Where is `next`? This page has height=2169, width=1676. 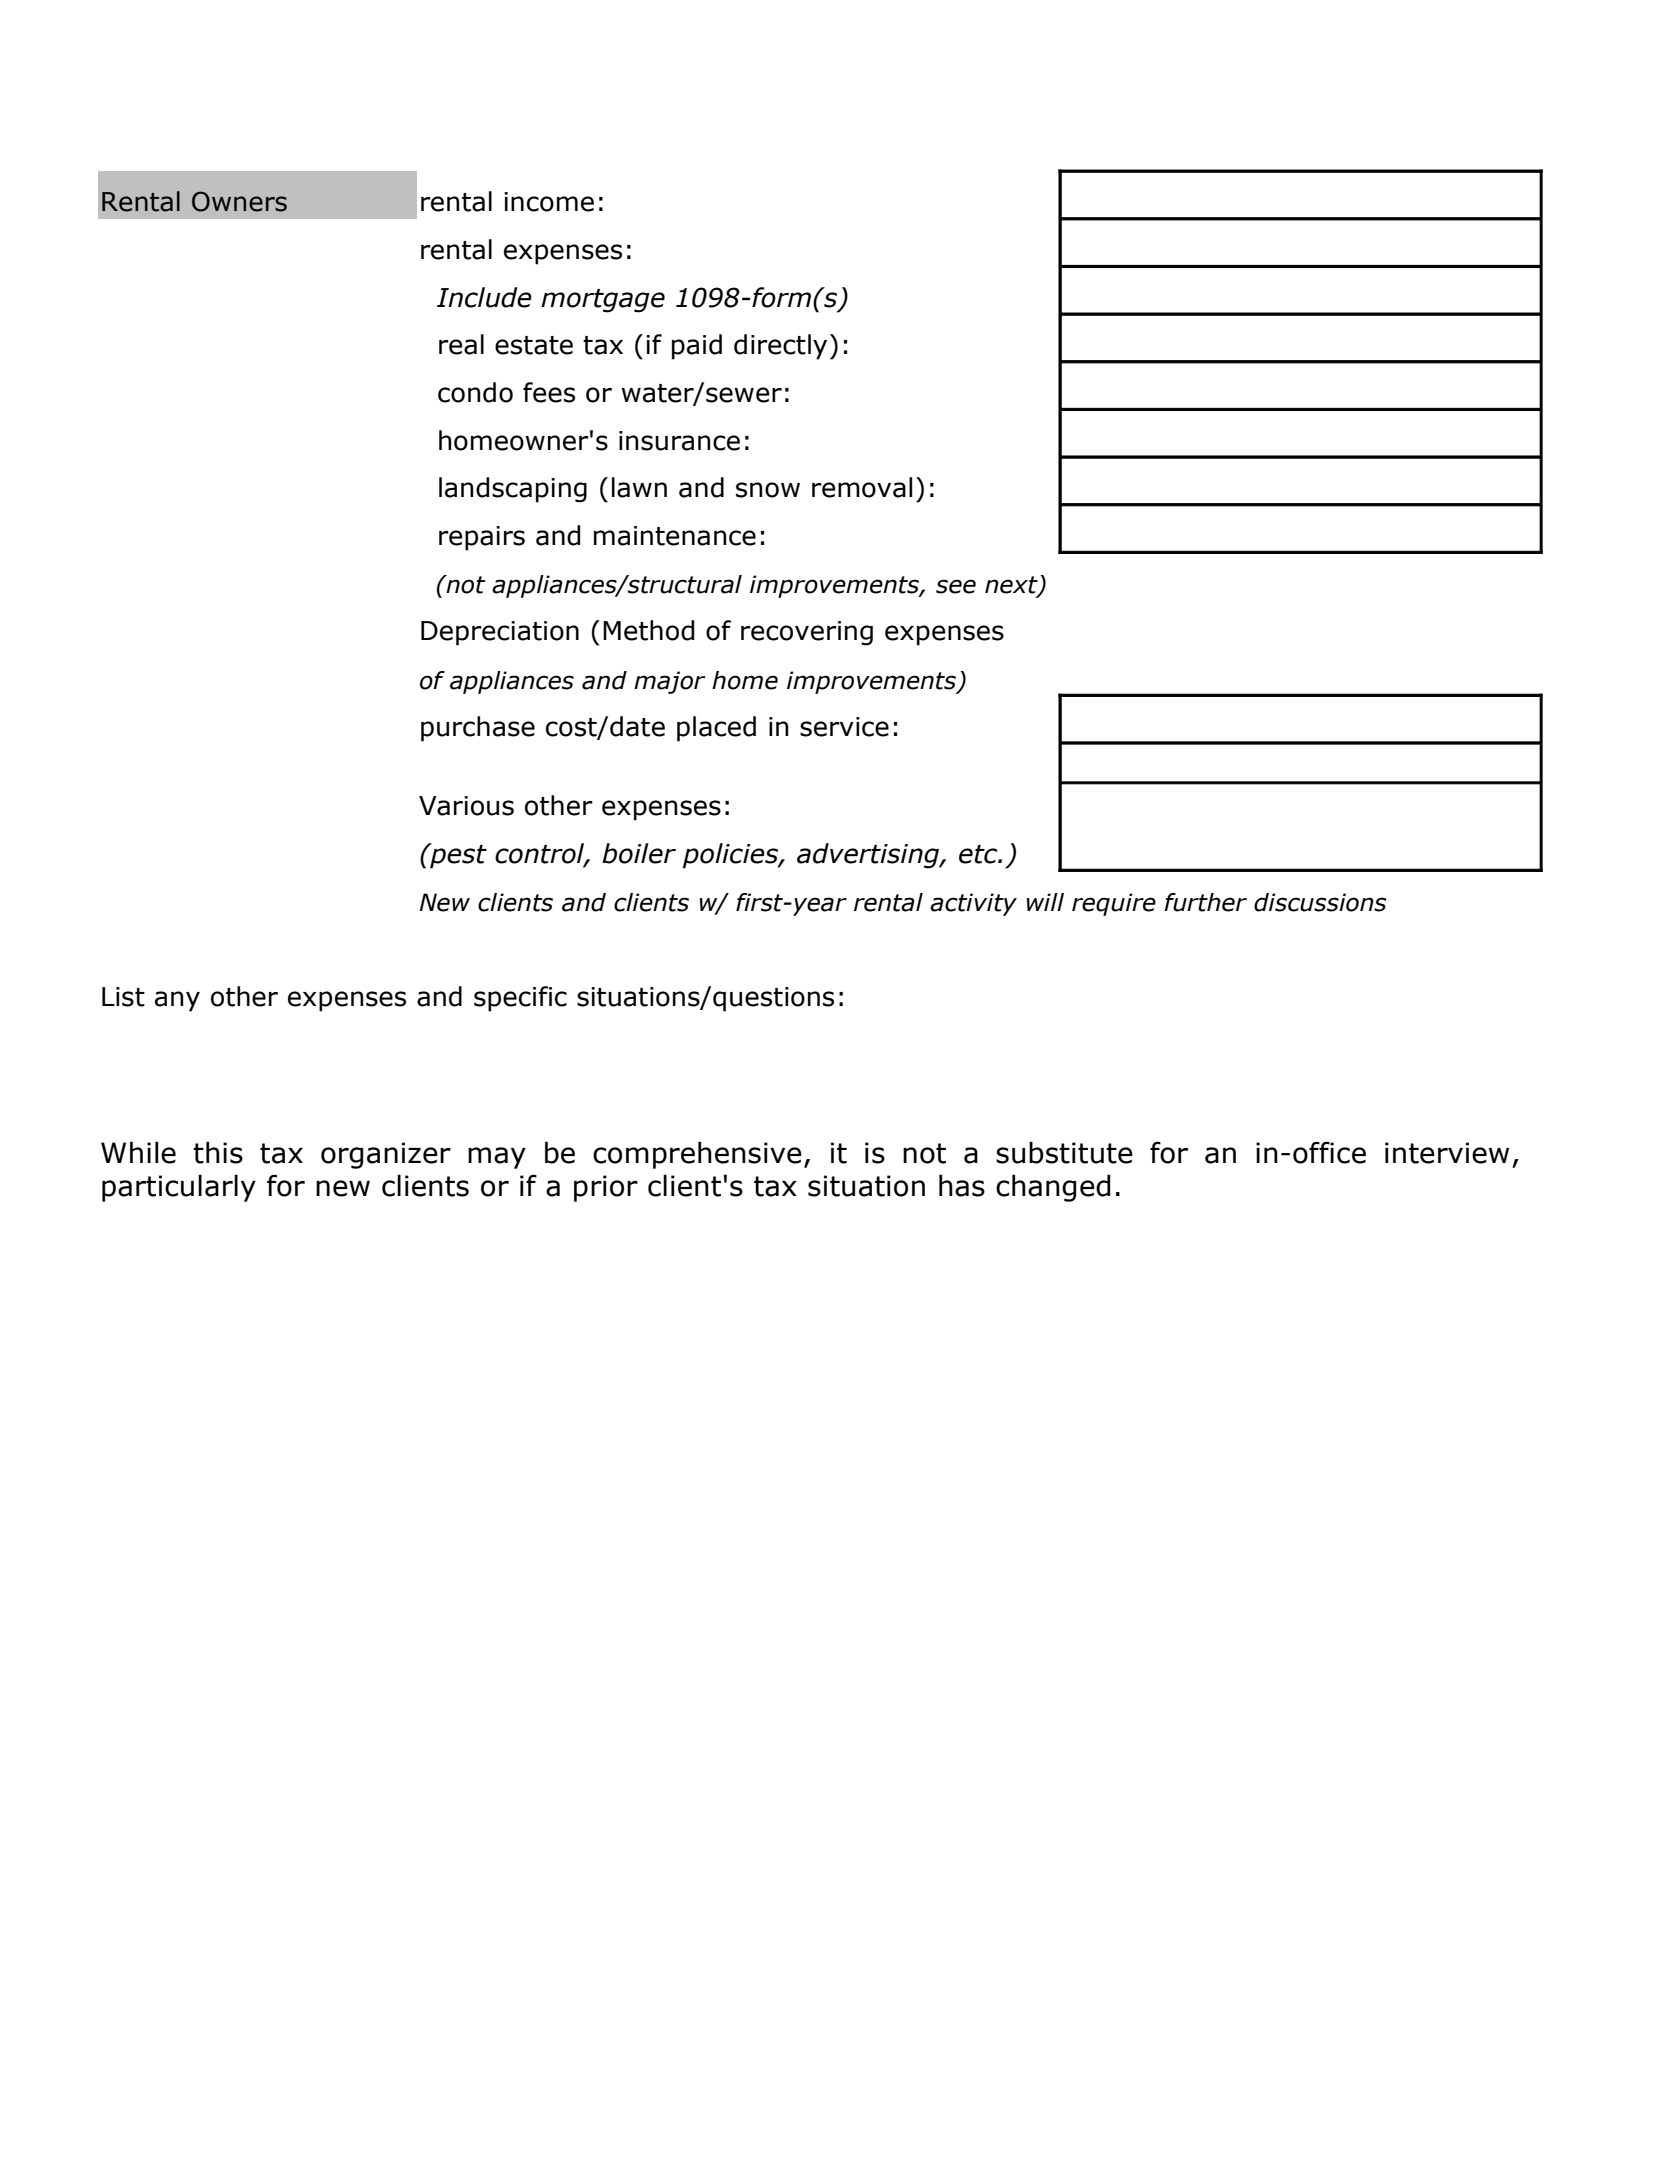
next is located at coordinates (1012, 586).
